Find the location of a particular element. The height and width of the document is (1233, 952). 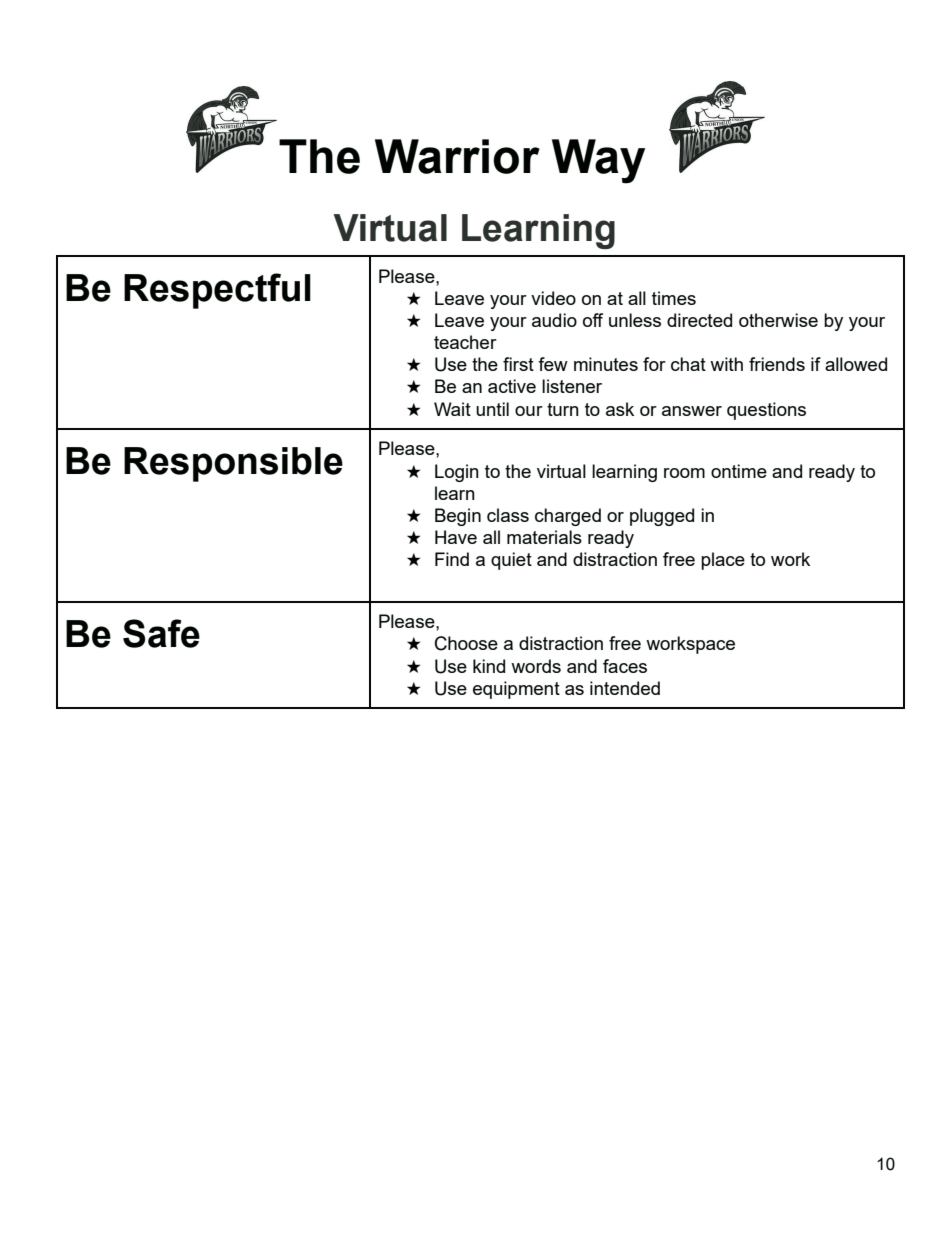

kind is located at coordinates (489, 666).
